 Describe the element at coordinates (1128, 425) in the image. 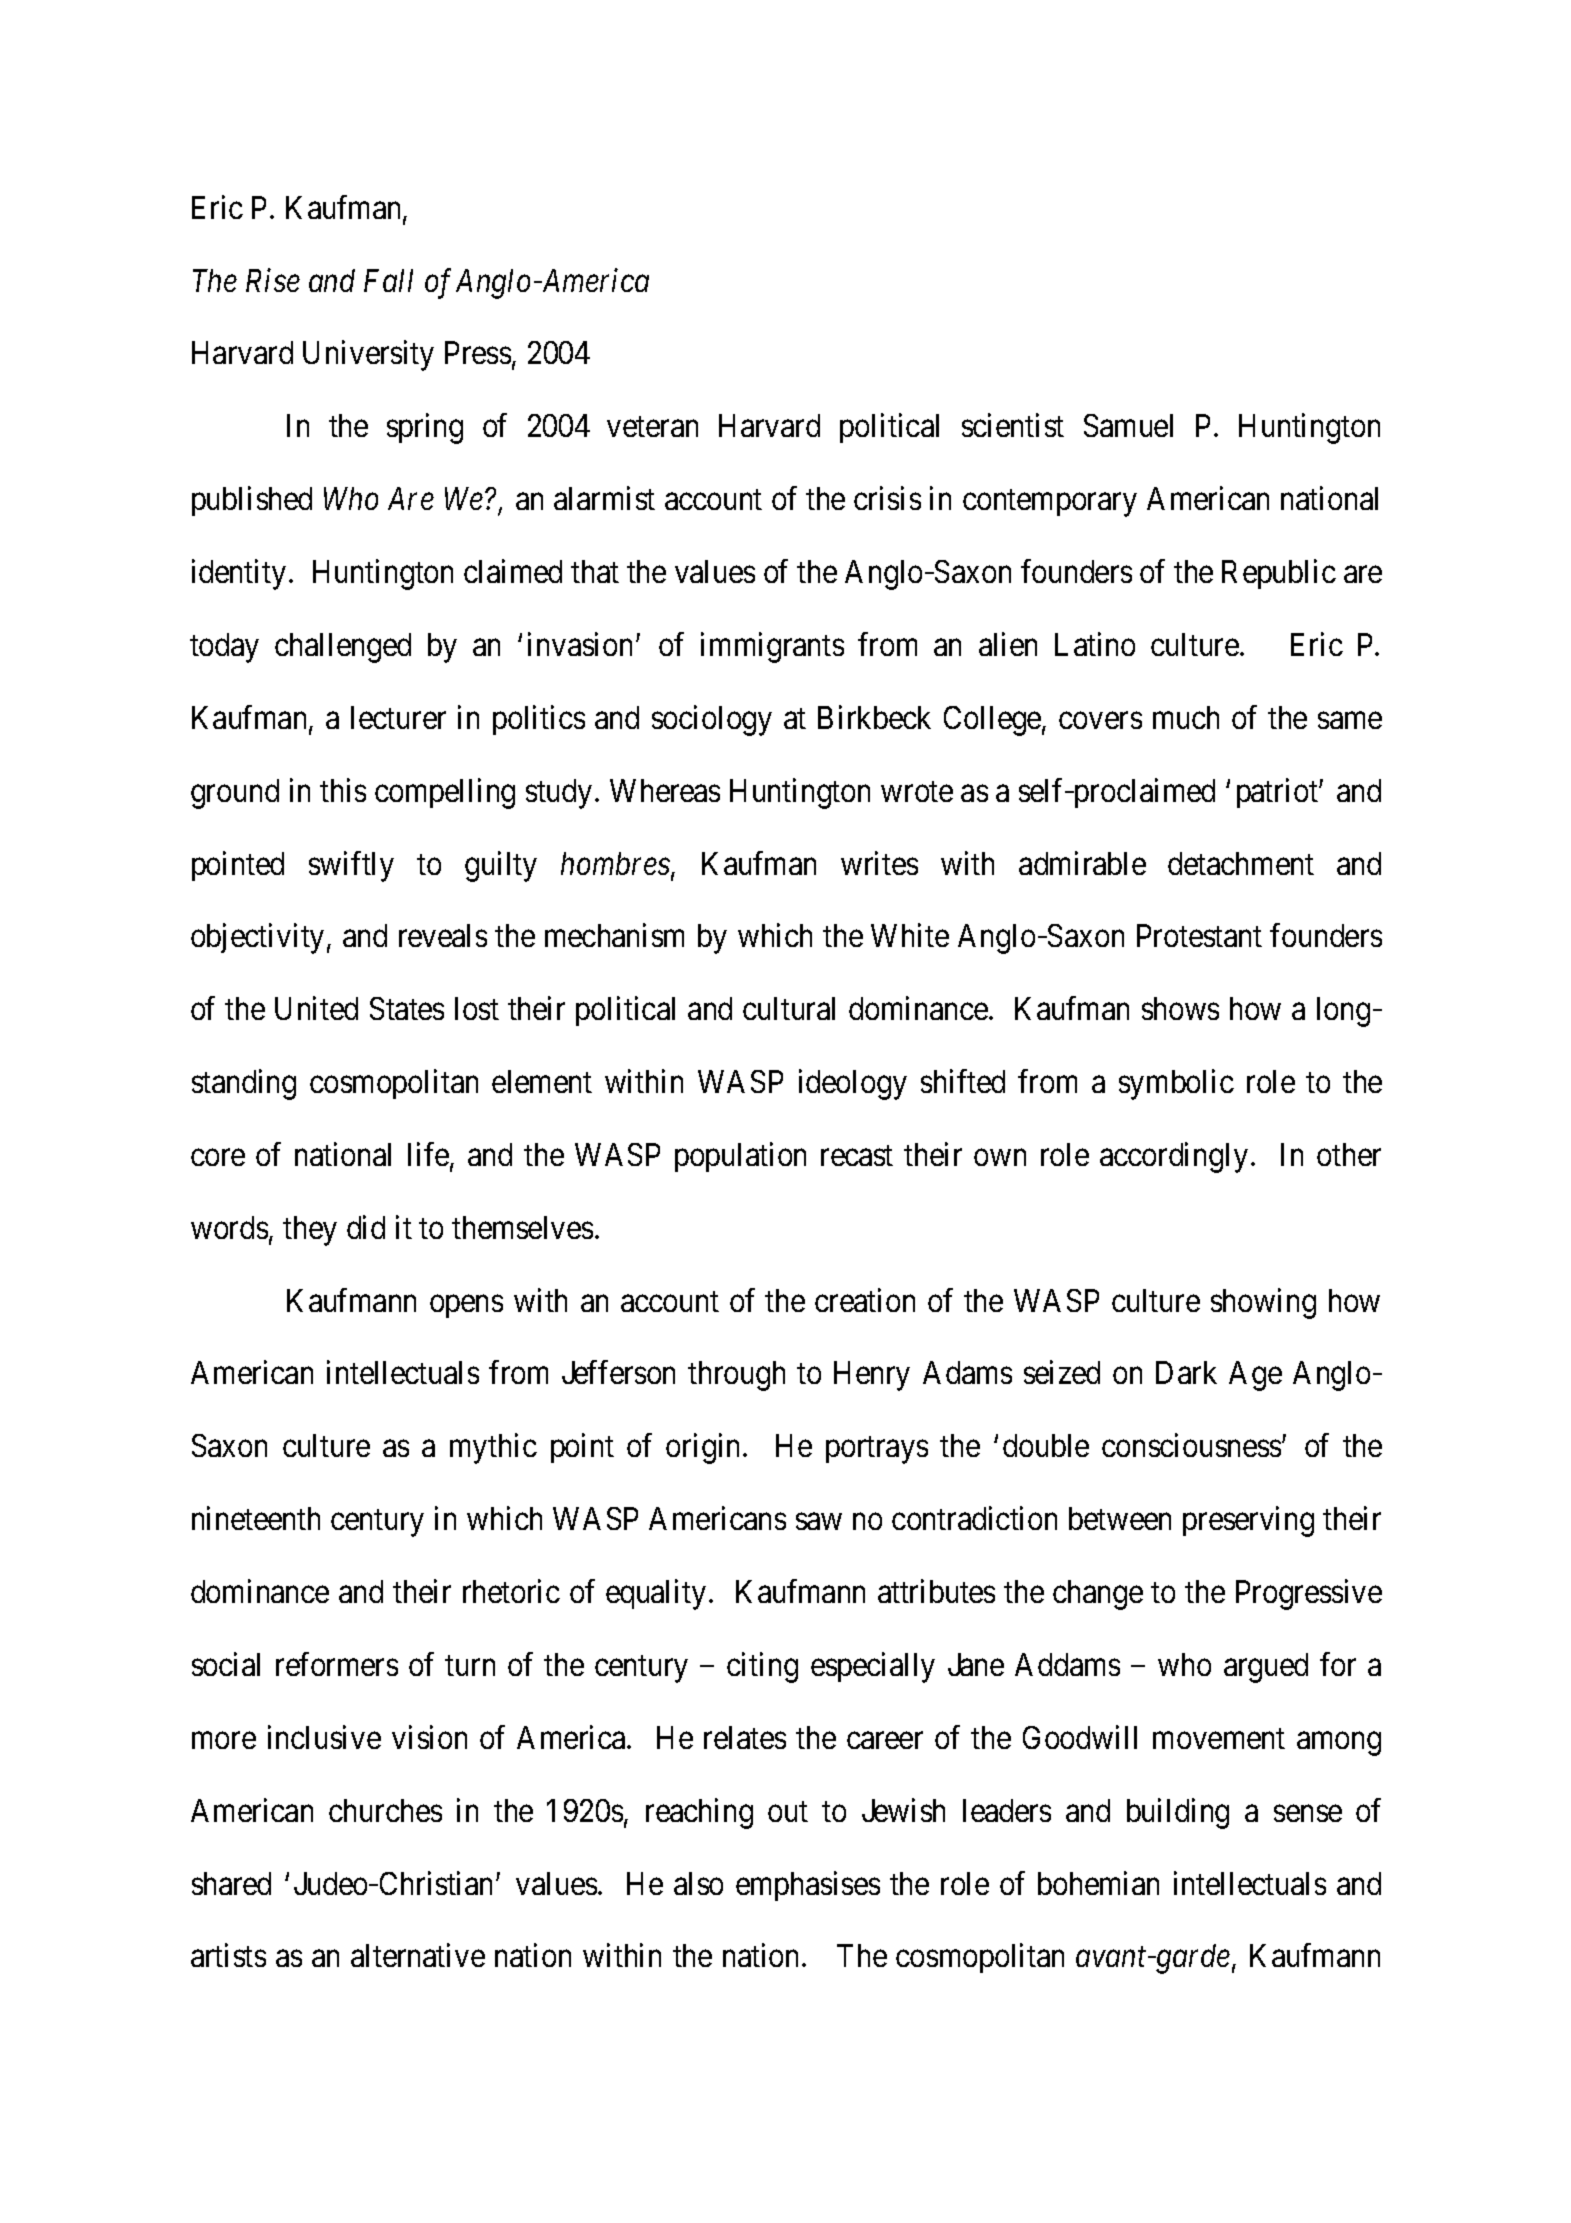

I see `Samuel` at that location.
